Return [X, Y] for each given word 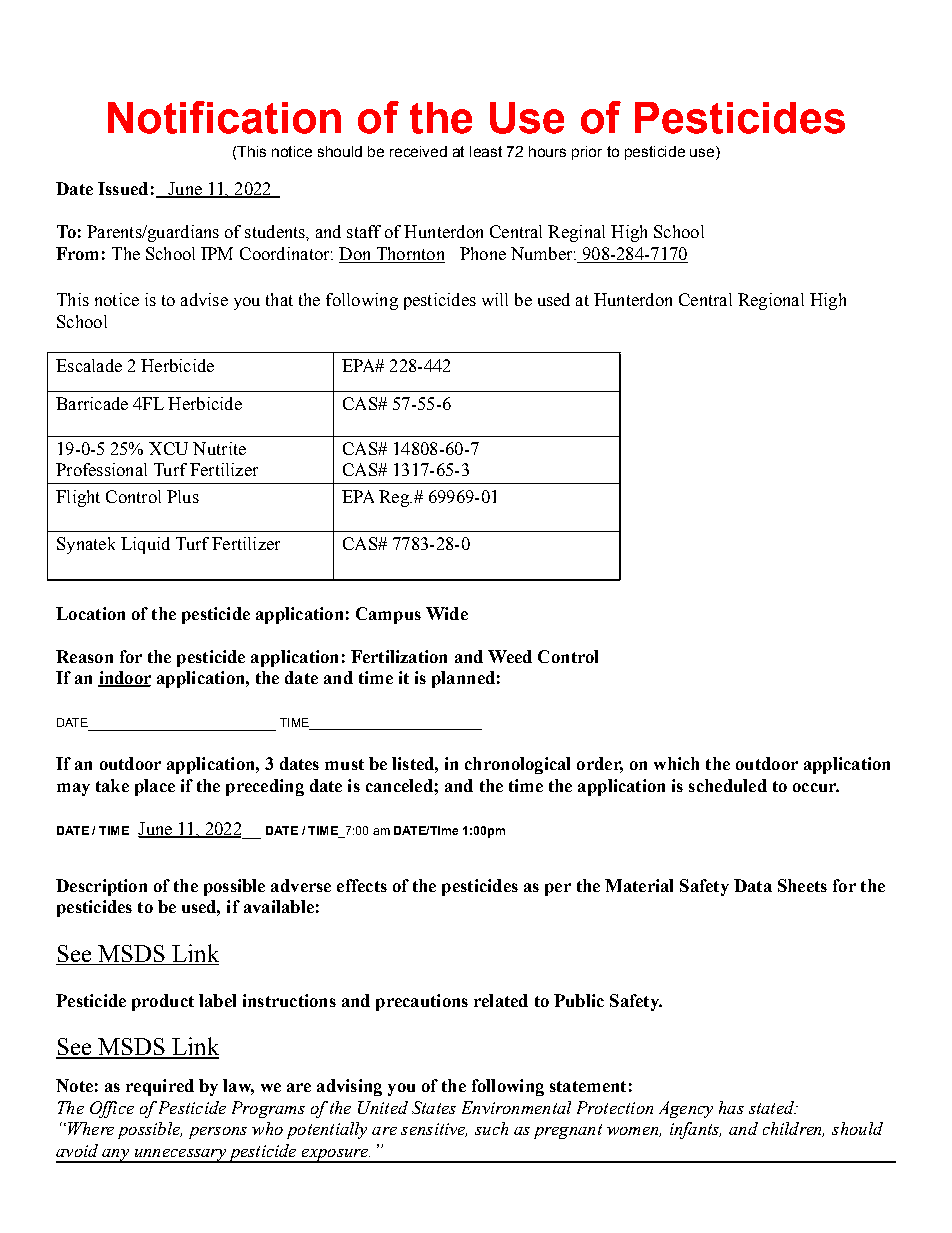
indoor [124, 679]
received [418, 151]
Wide [447, 613]
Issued [123, 188]
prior [587, 153]
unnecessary [180, 1156]
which [676, 763]
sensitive [434, 1130]
